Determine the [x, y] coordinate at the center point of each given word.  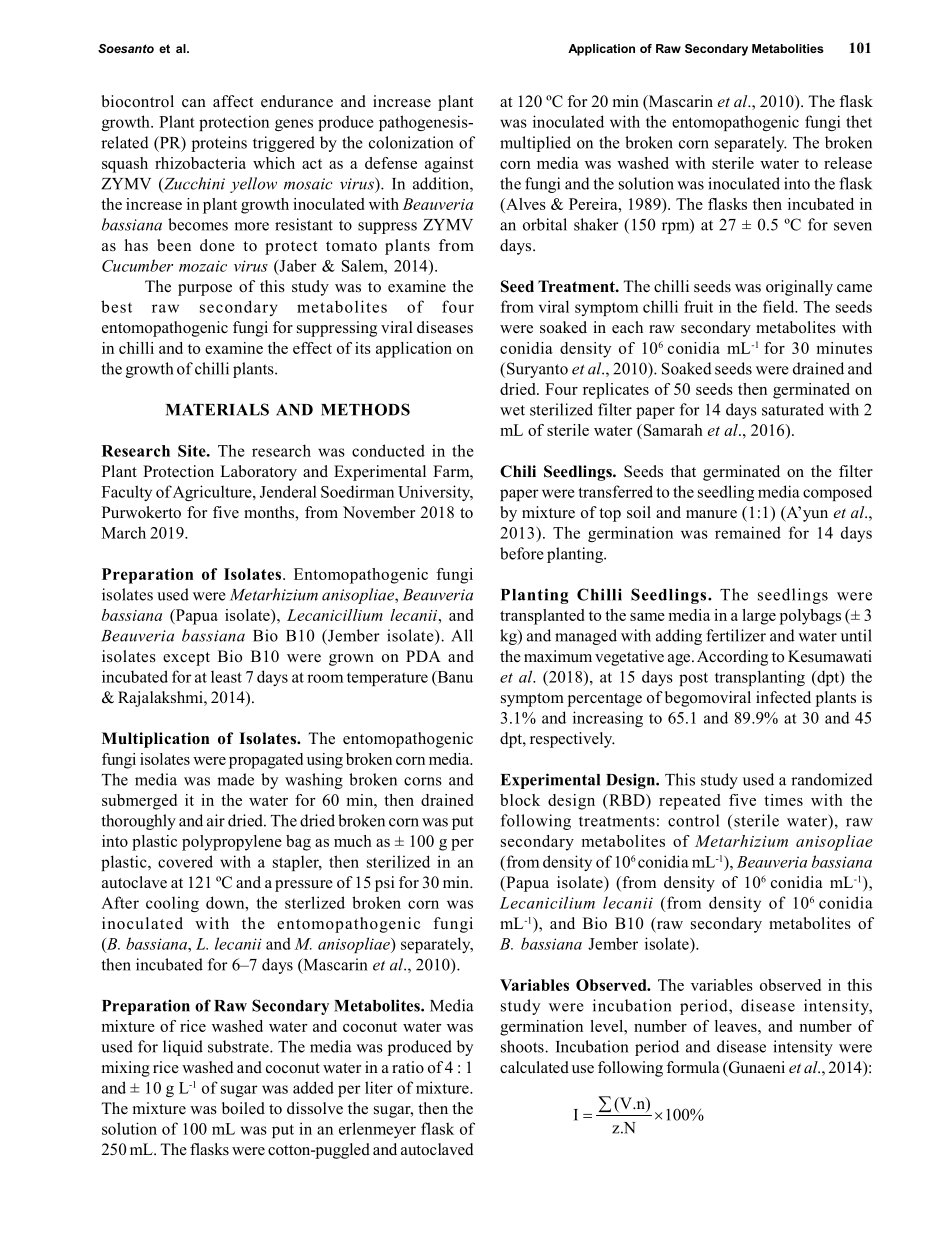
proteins [219, 144]
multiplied [535, 144]
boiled [243, 1108]
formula [692, 1067]
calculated [534, 1067]
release [848, 163]
